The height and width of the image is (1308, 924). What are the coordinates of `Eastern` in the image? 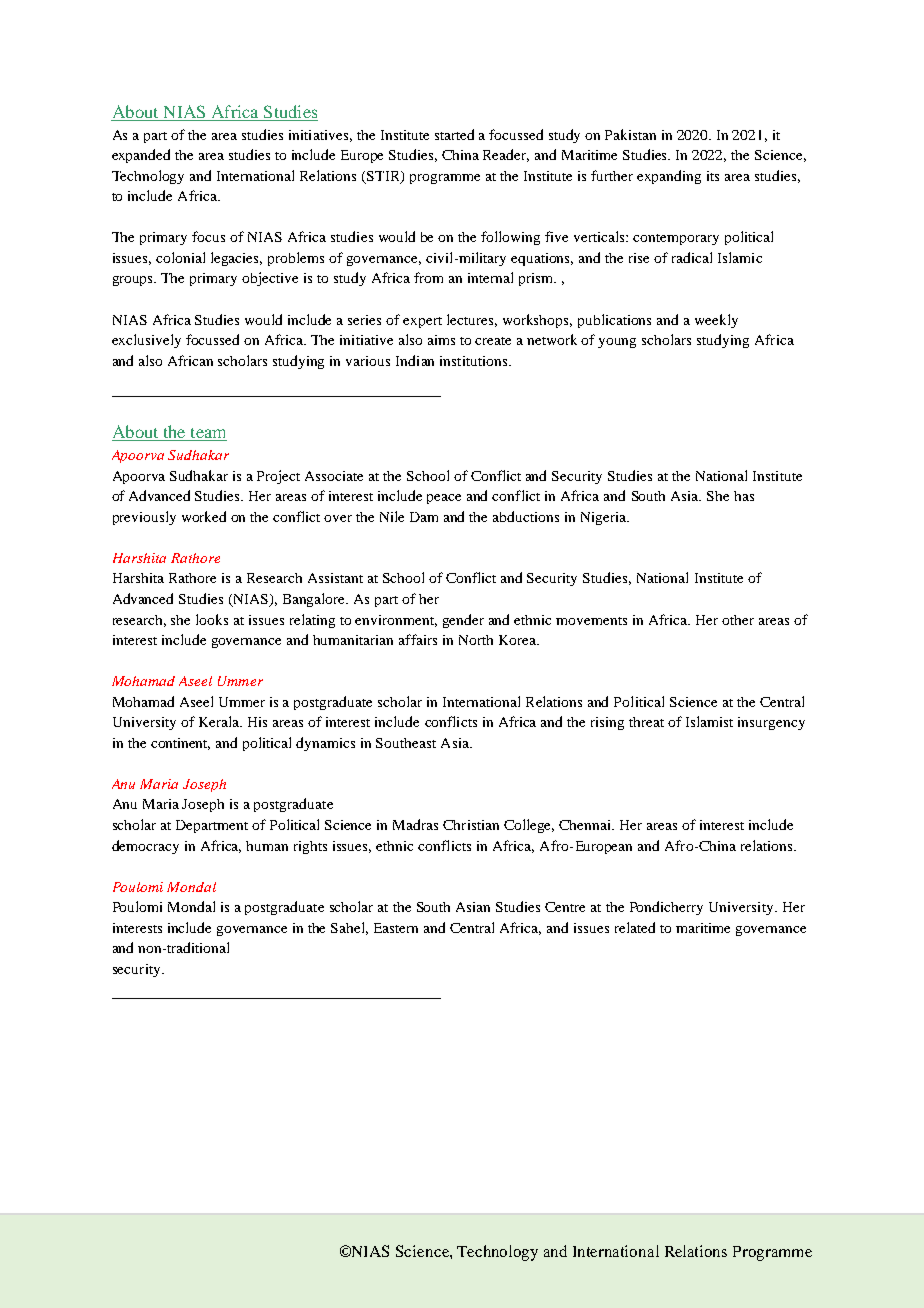 It's located at (396, 928).
